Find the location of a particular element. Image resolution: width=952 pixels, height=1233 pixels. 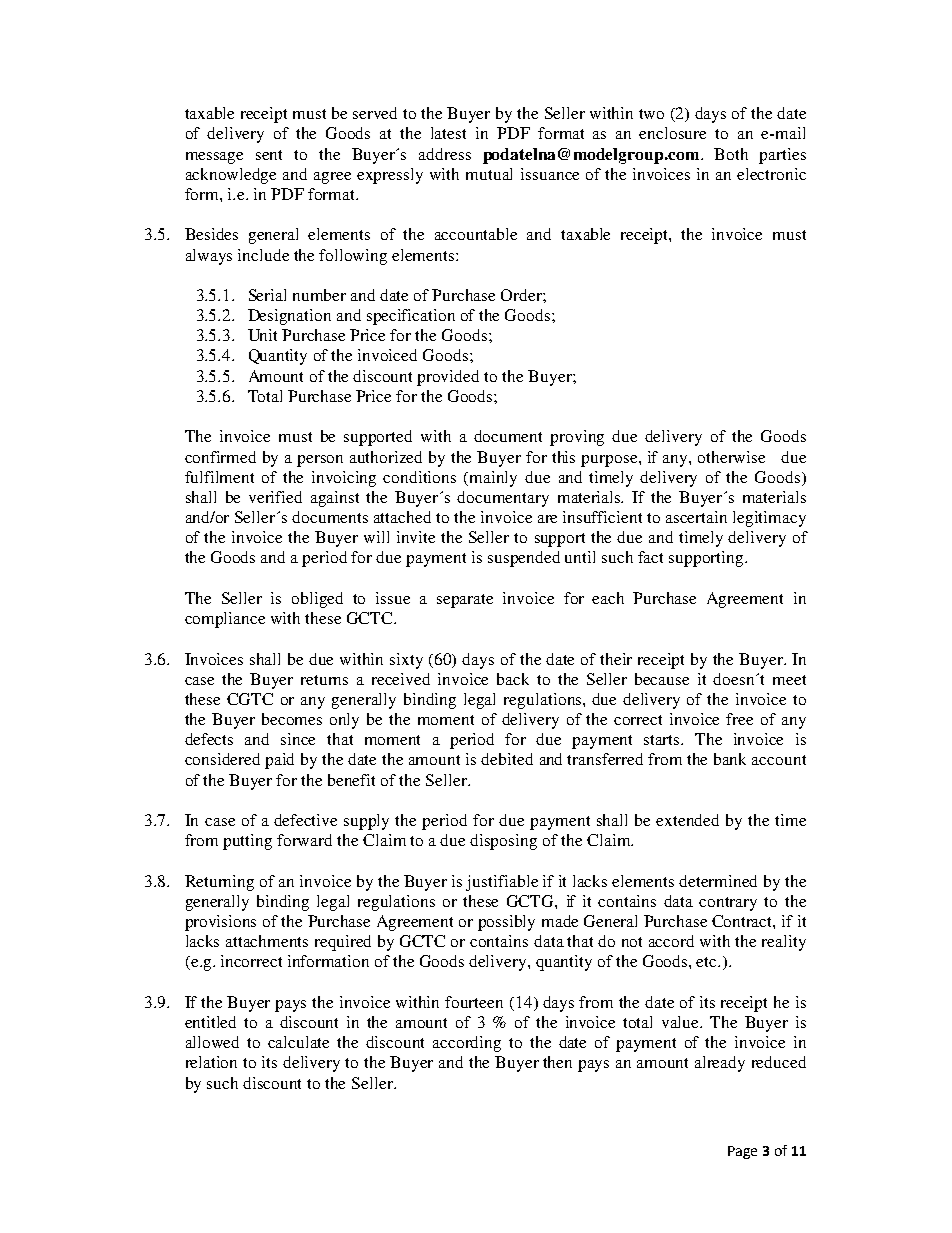

calculate is located at coordinates (298, 1042).
